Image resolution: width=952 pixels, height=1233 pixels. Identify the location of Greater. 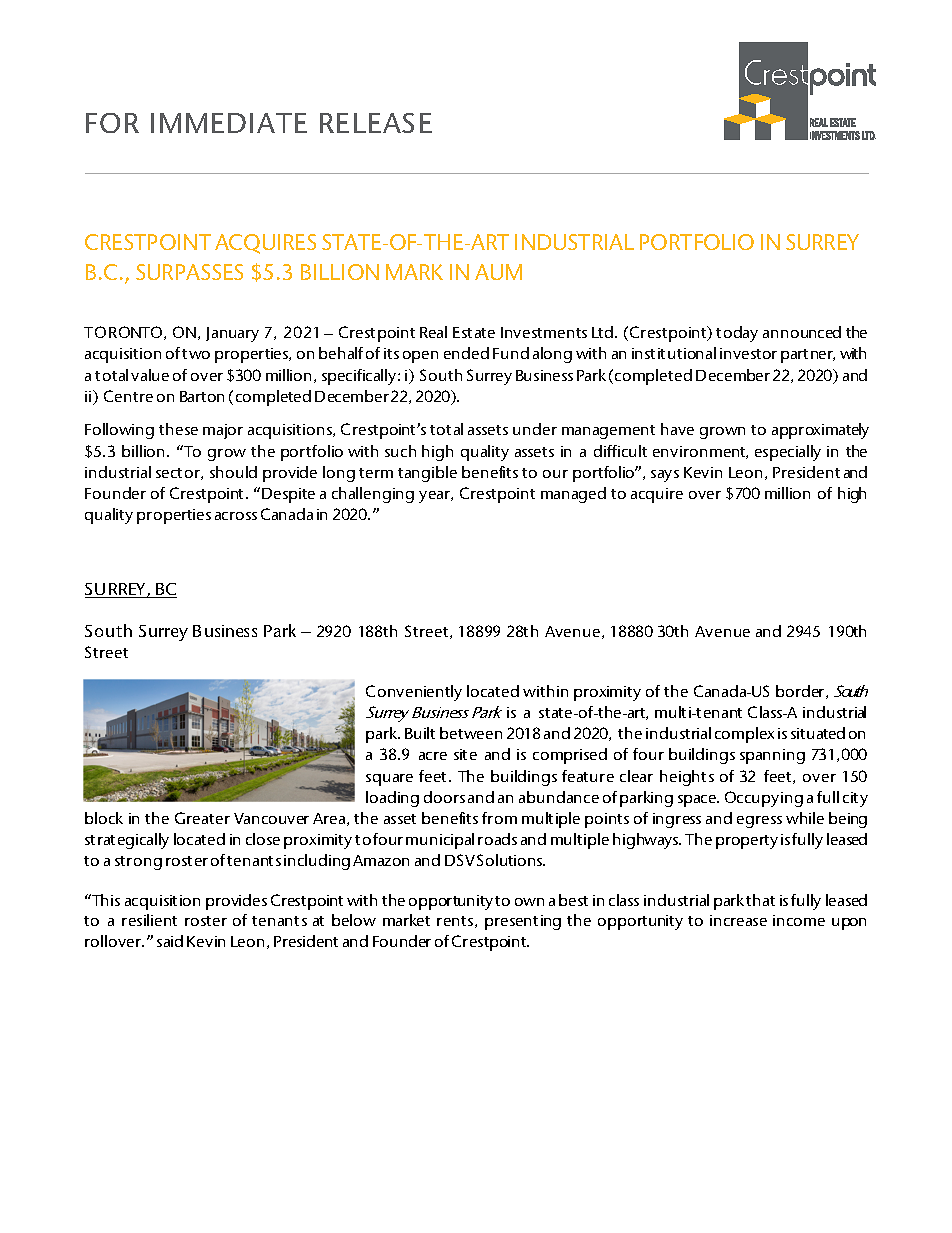
(202, 818).
